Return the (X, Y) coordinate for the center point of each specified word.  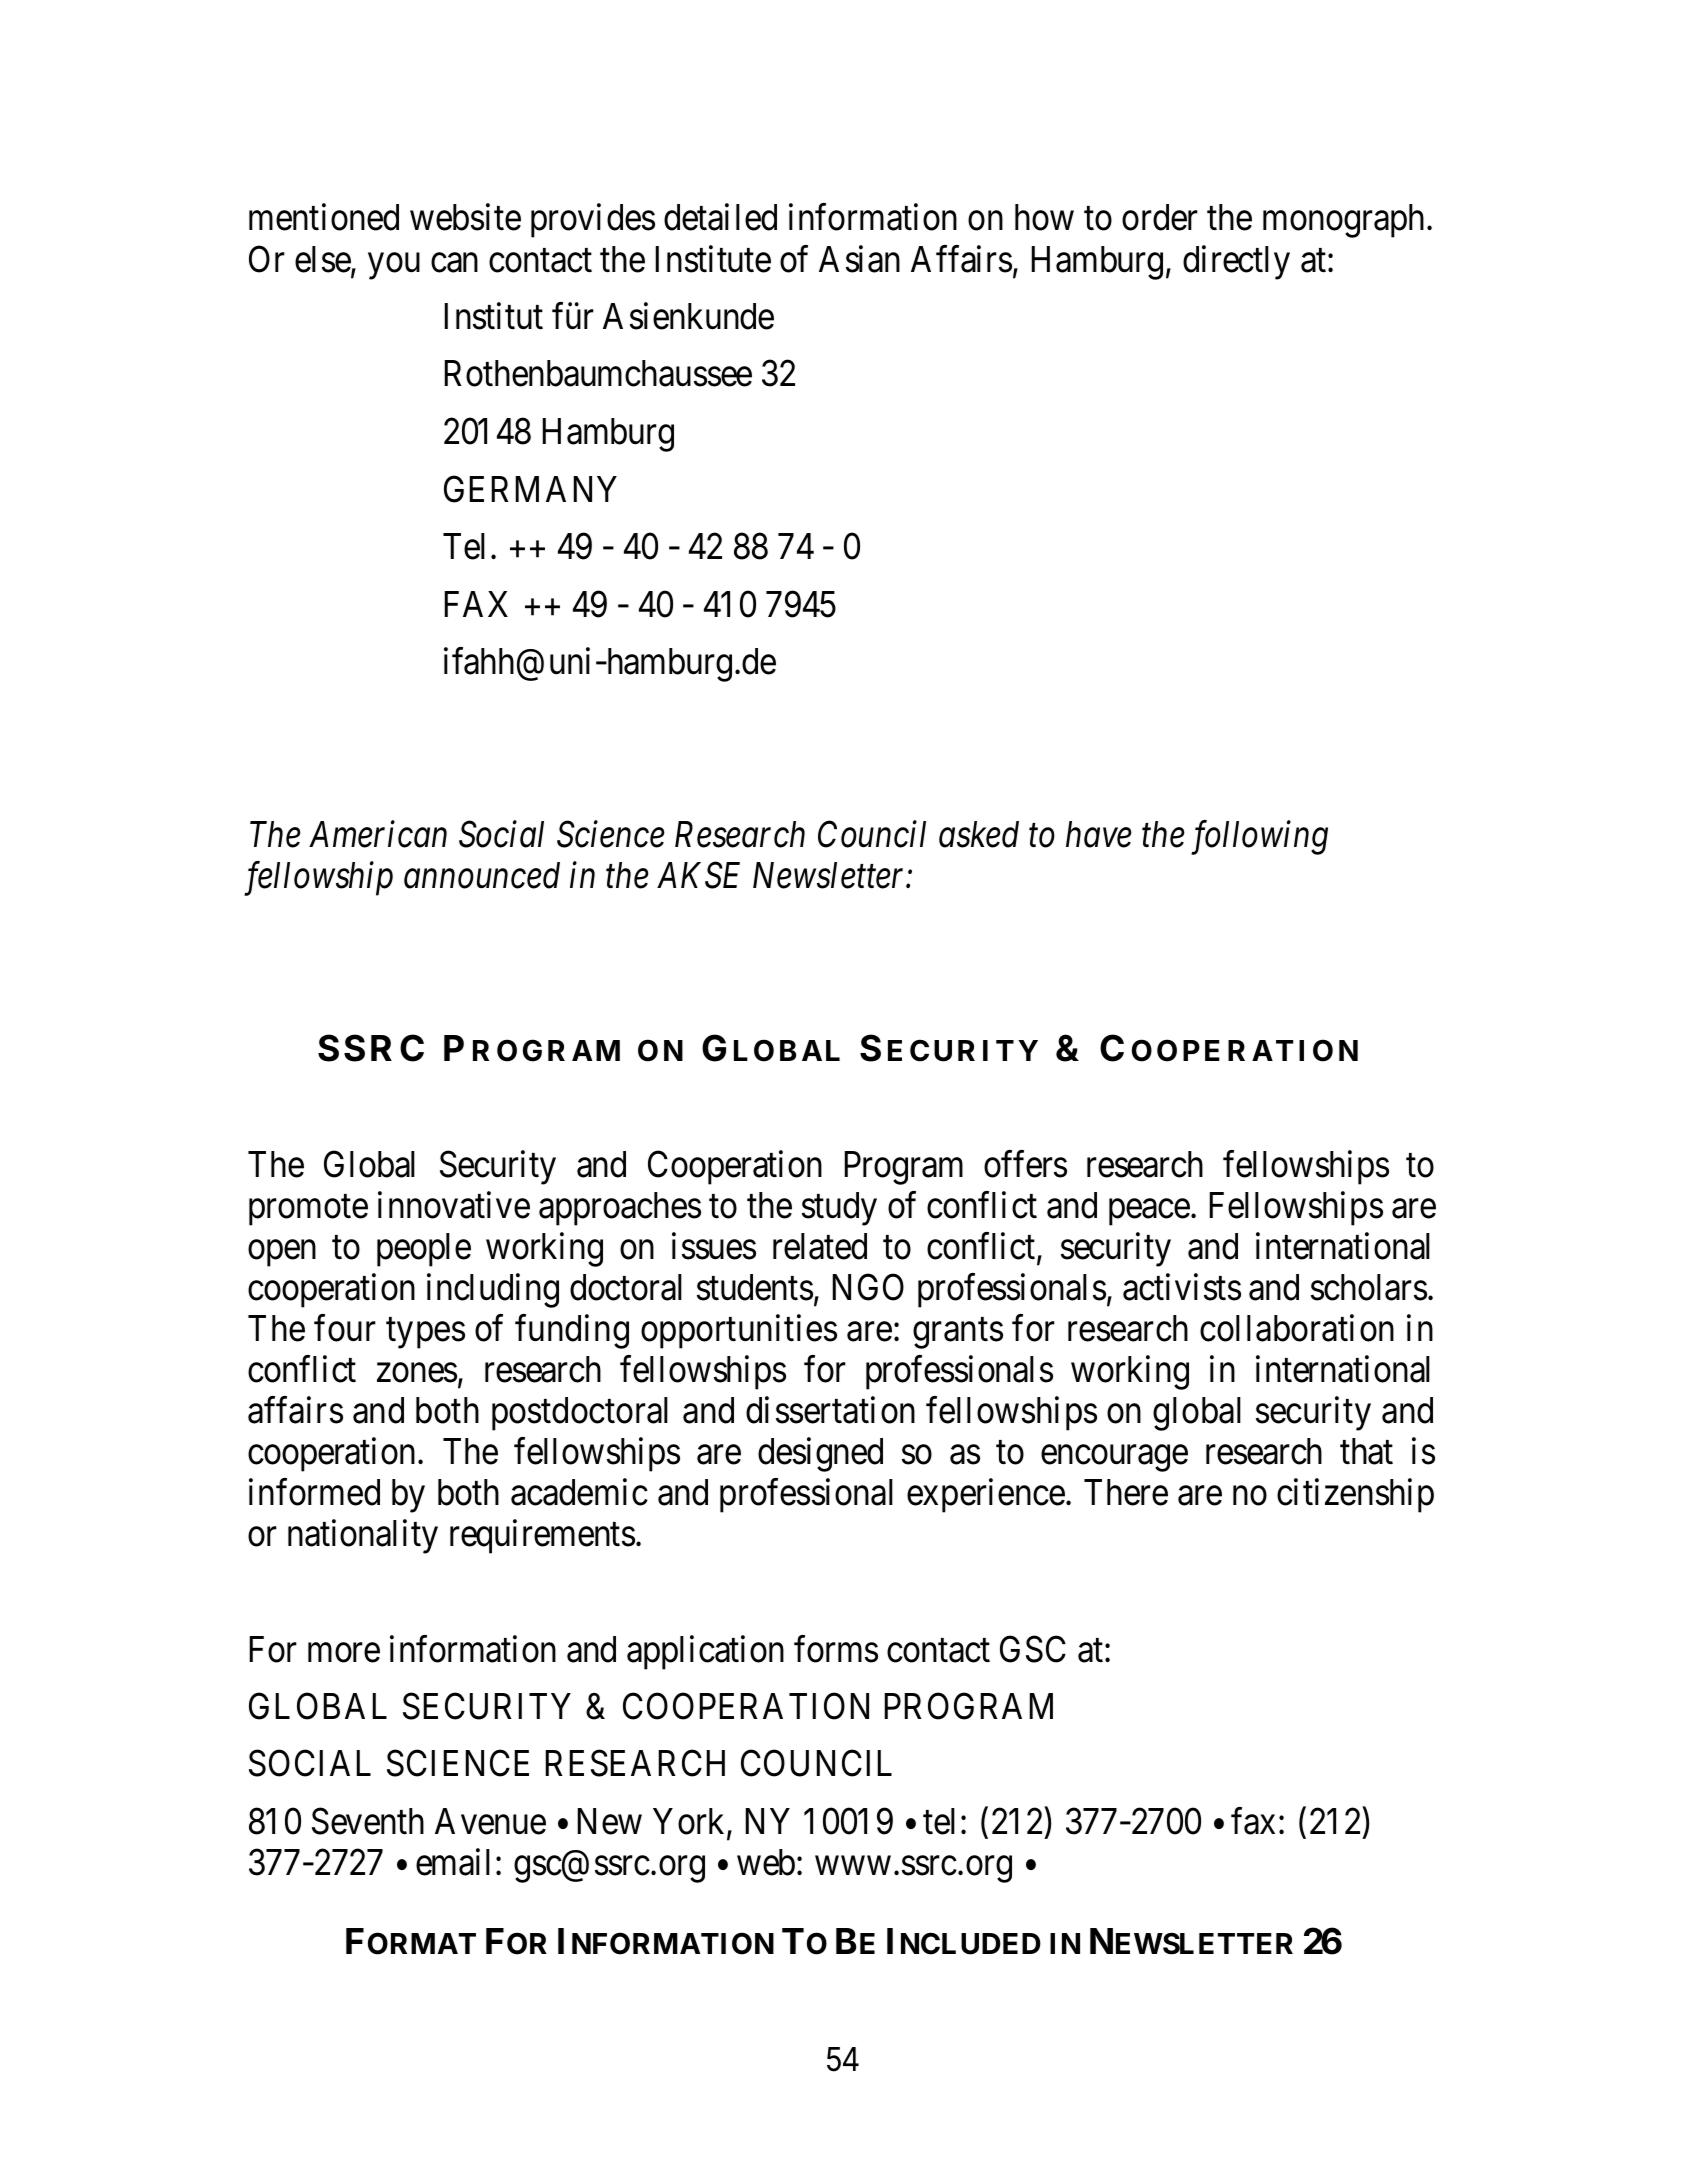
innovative (454, 1205)
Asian (859, 259)
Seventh (368, 1821)
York (690, 1822)
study (839, 1209)
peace (1149, 1213)
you (394, 266)
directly (1236, 262)
